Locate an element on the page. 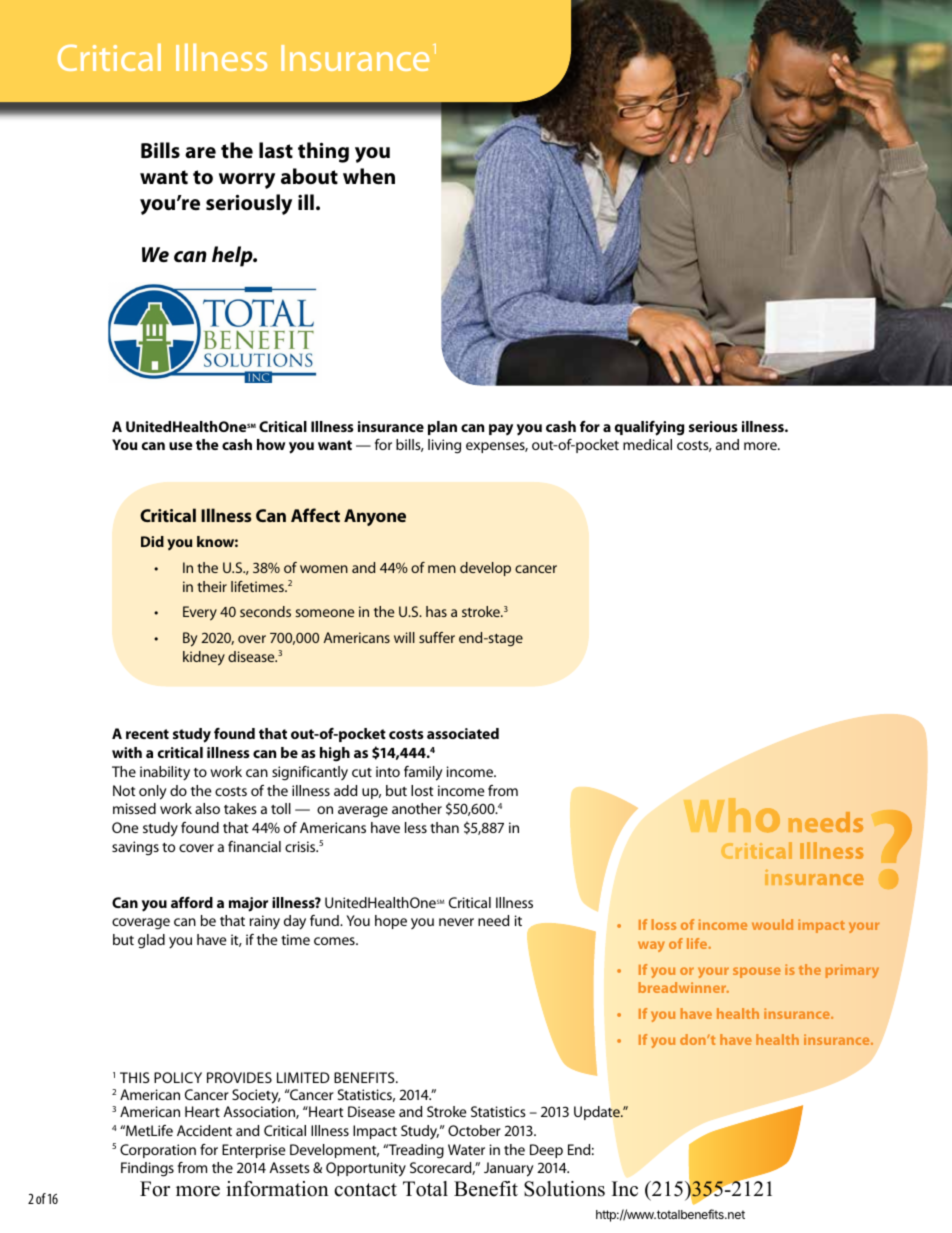  qualifying is located at coordinates (649, 428).
